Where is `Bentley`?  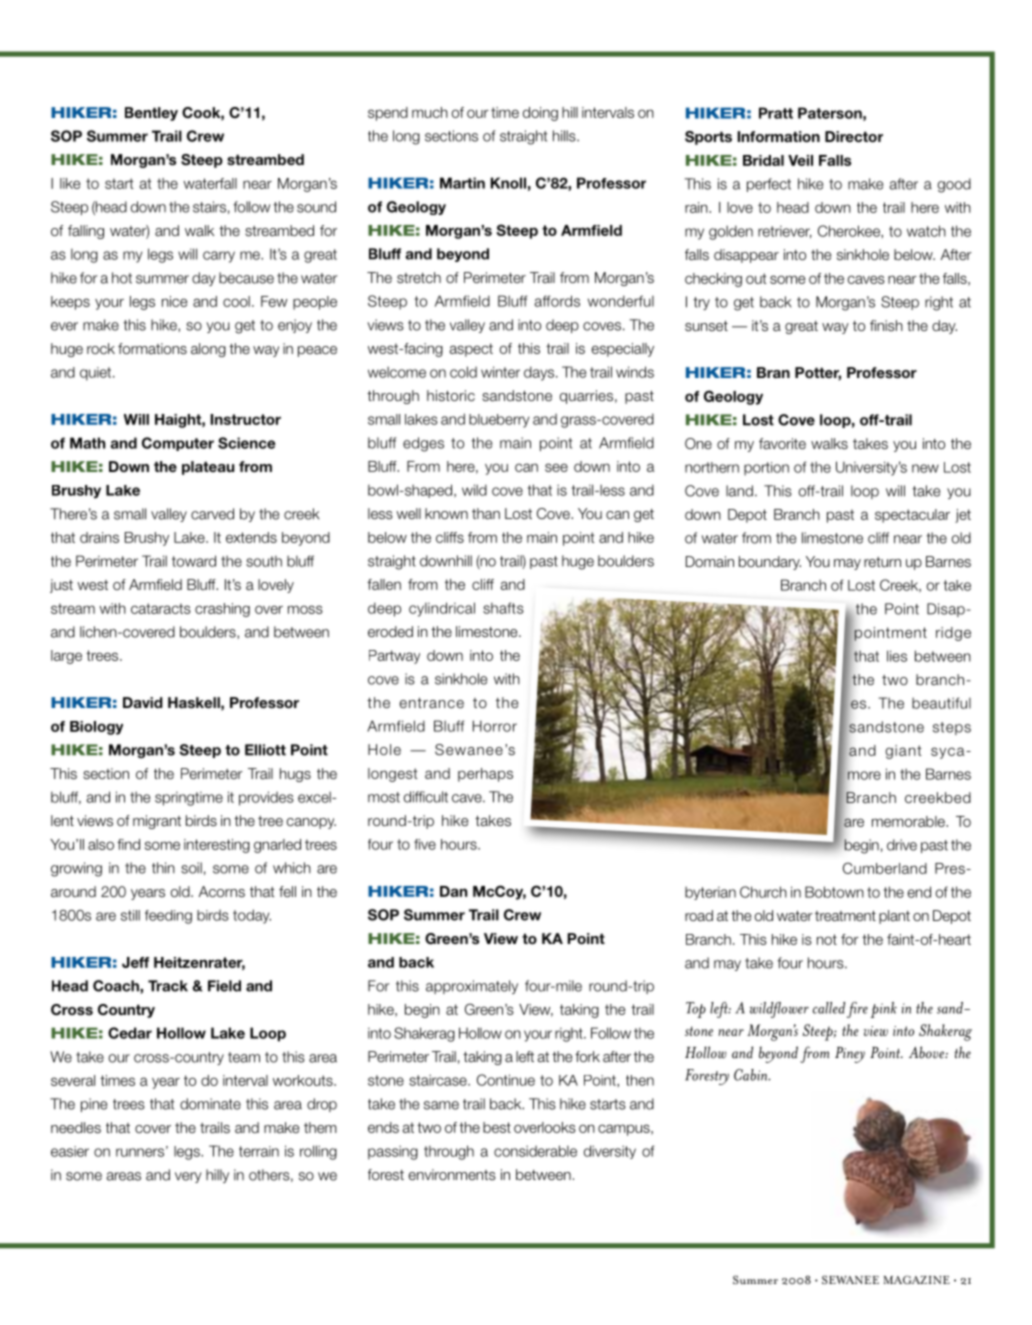
Bentley is located at coordinates (151, 114).
